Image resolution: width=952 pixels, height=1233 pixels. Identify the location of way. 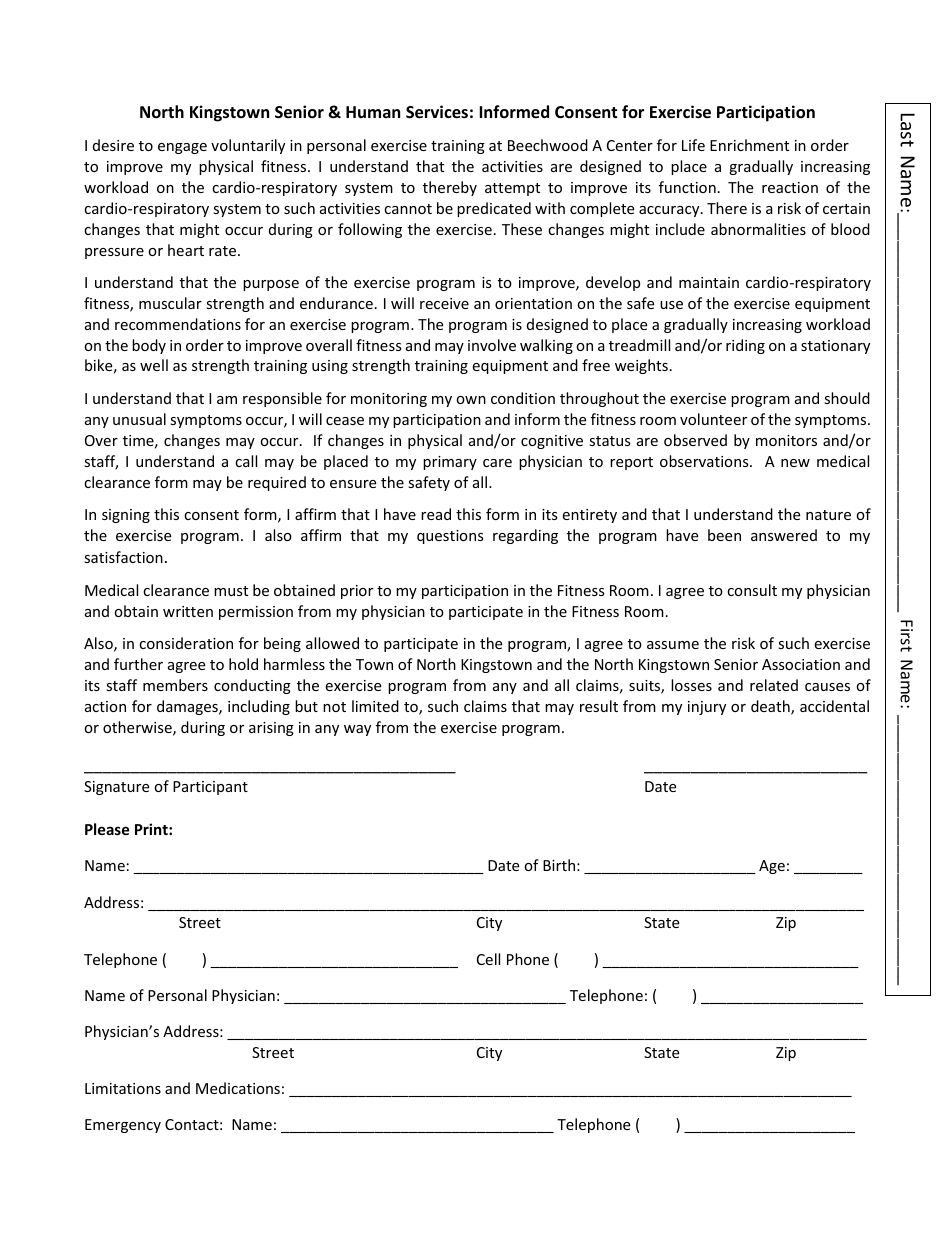
(357, 730).
